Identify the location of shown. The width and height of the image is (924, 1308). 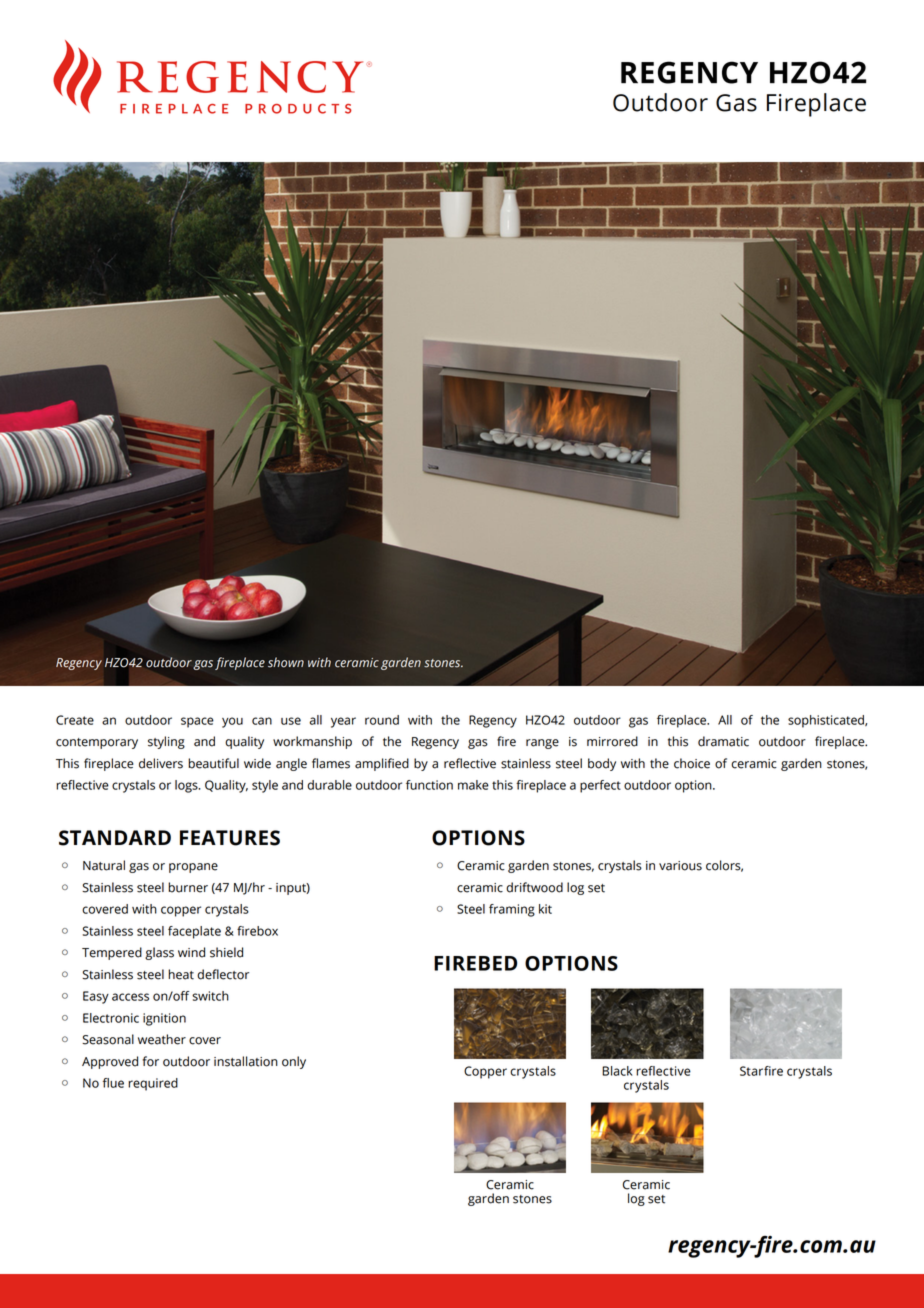
(286, 662).
